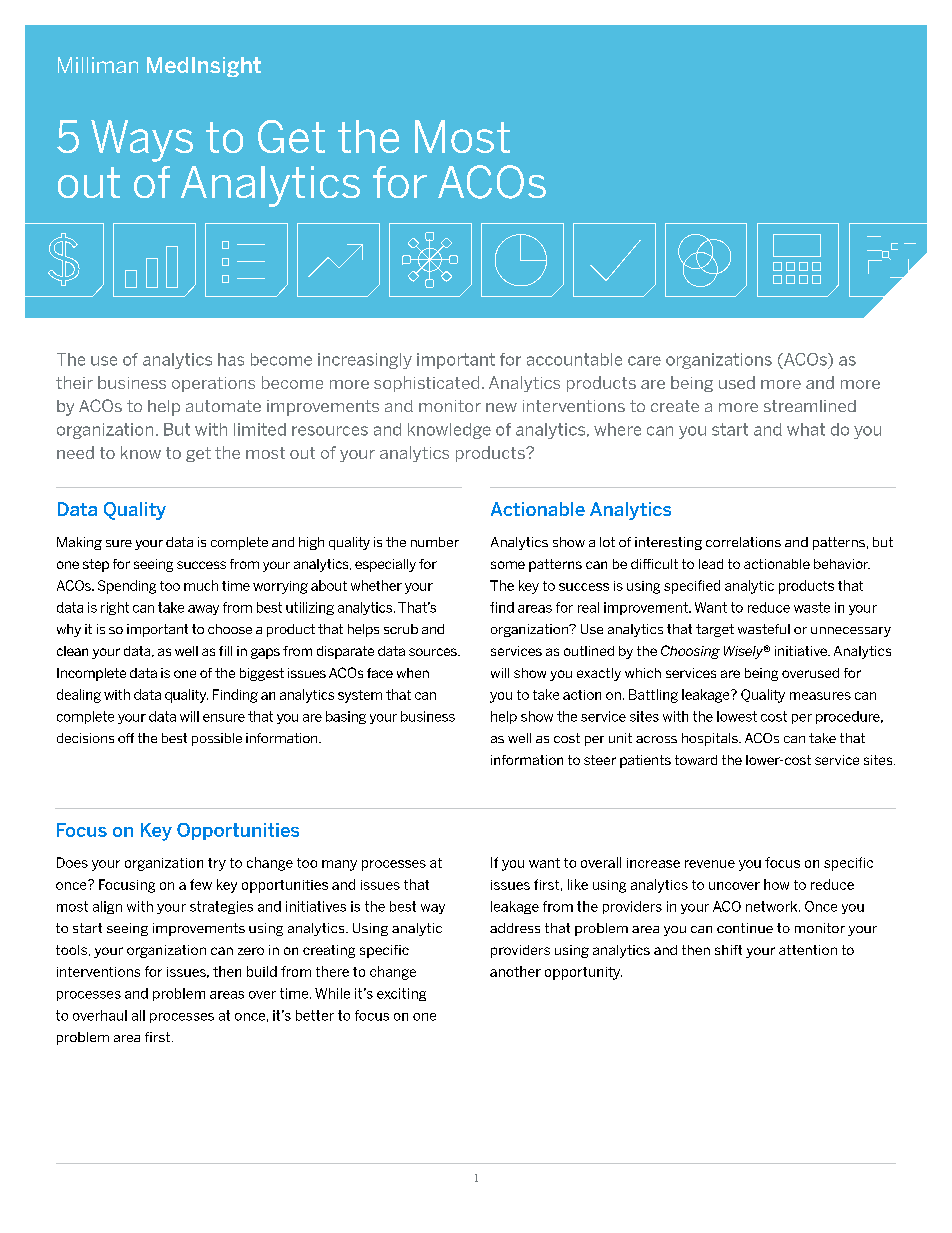 Image resolution: width=952 pixels, height=1233 pixels. What do you see at coordinates (127, 587) in the image?
I see `Spending` at bounding box center [127, 587].
